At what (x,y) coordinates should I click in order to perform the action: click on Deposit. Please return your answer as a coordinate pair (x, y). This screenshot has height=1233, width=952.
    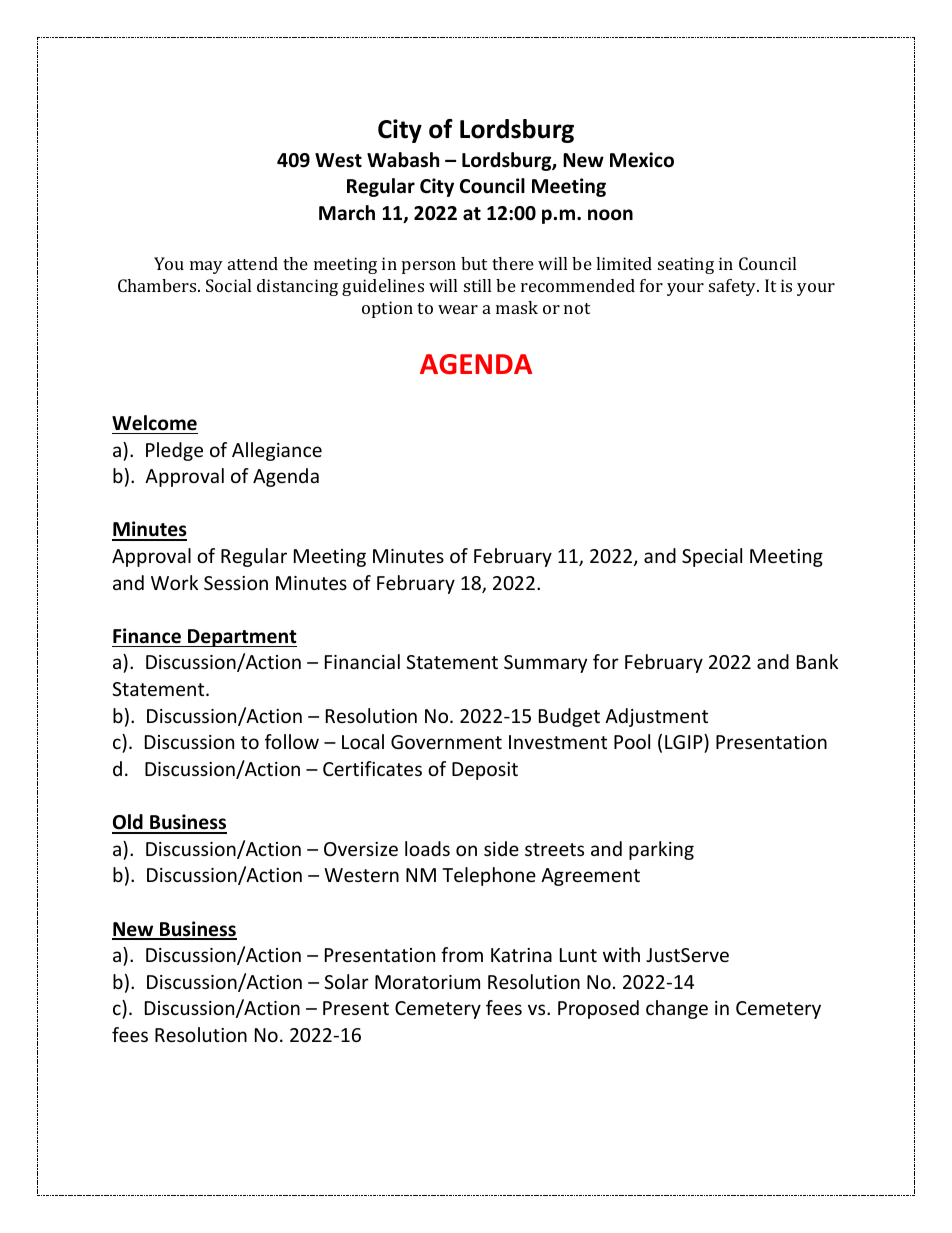
    Looking at the image, I should click on (485, 771).
